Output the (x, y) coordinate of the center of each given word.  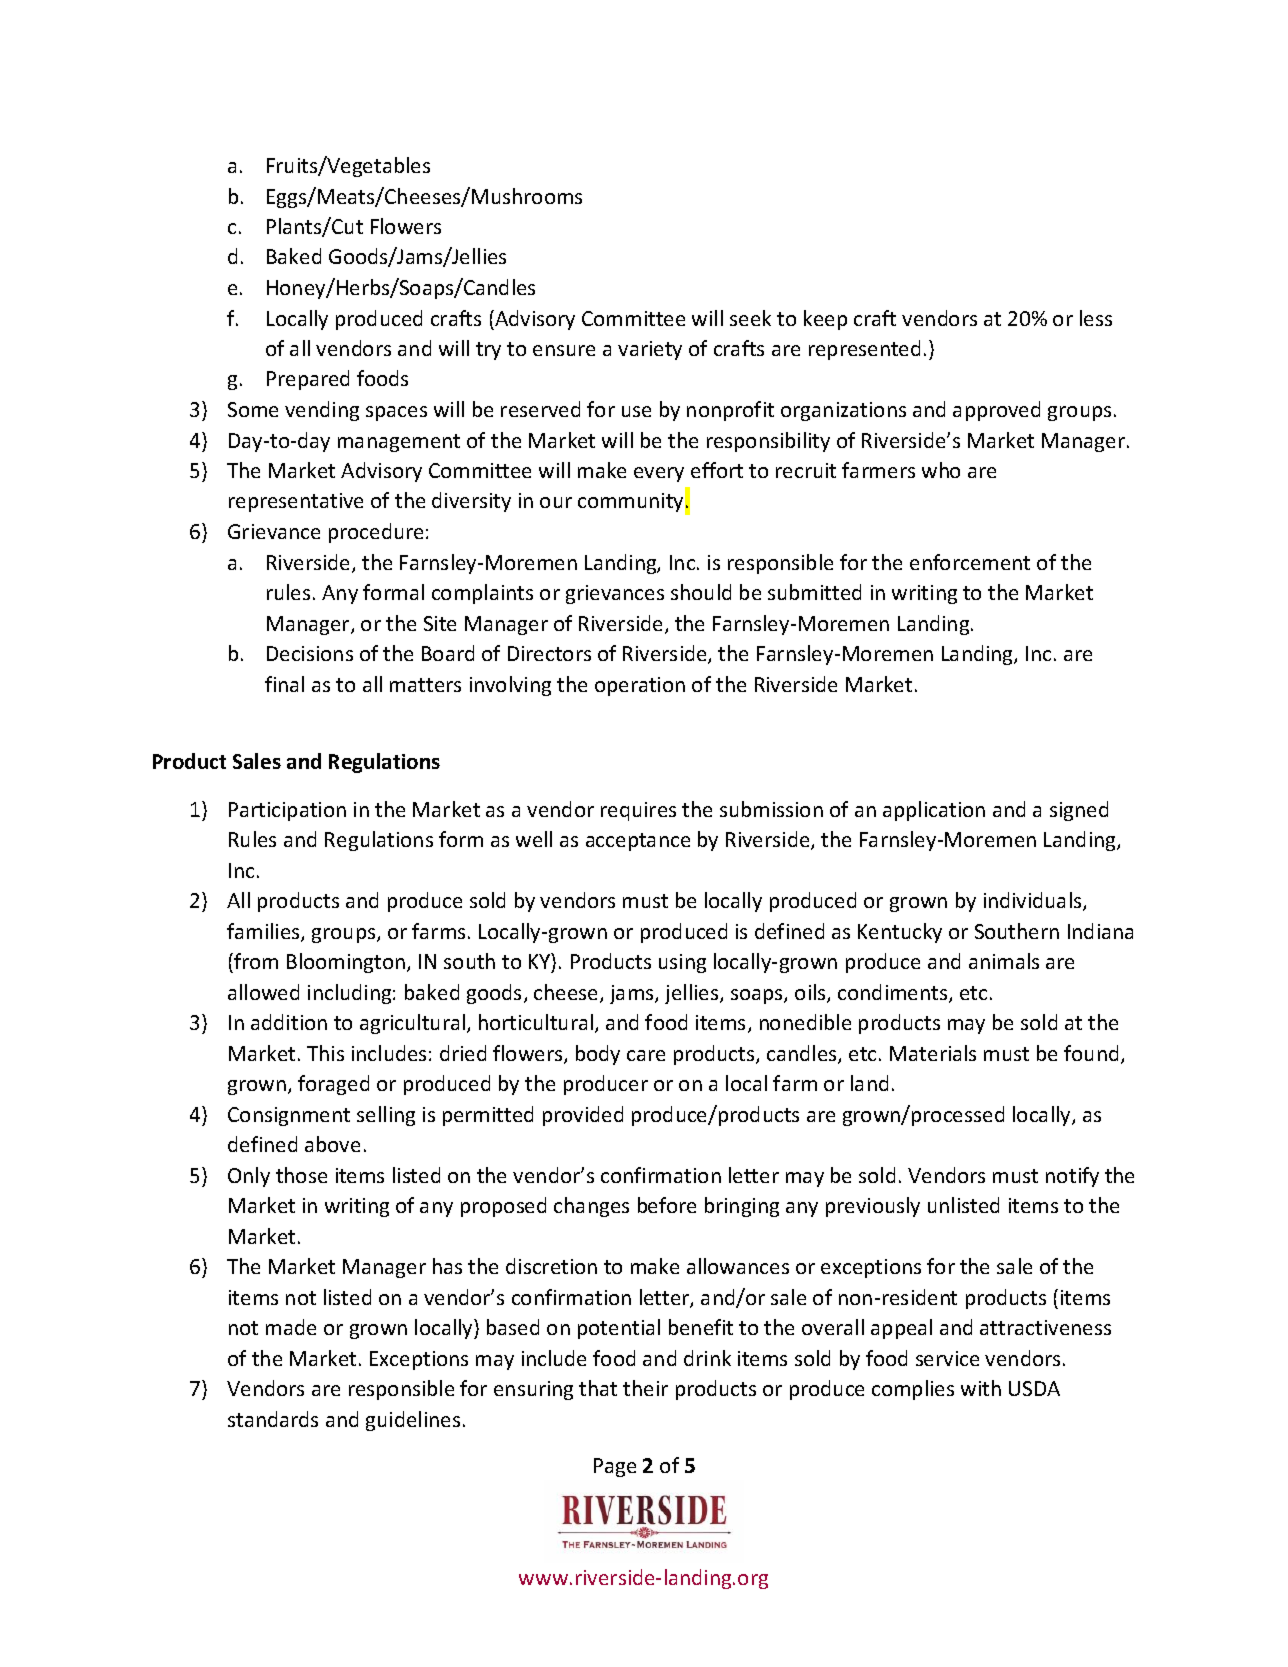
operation (640, 686)
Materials (933, 1053)
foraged (333, 1085)
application (934, 811)
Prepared (308, 380)
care (646, 1055)
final (284, 684)
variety (650, 350)
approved (996, 411)
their (645, 1388)
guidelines (413, 1421)
